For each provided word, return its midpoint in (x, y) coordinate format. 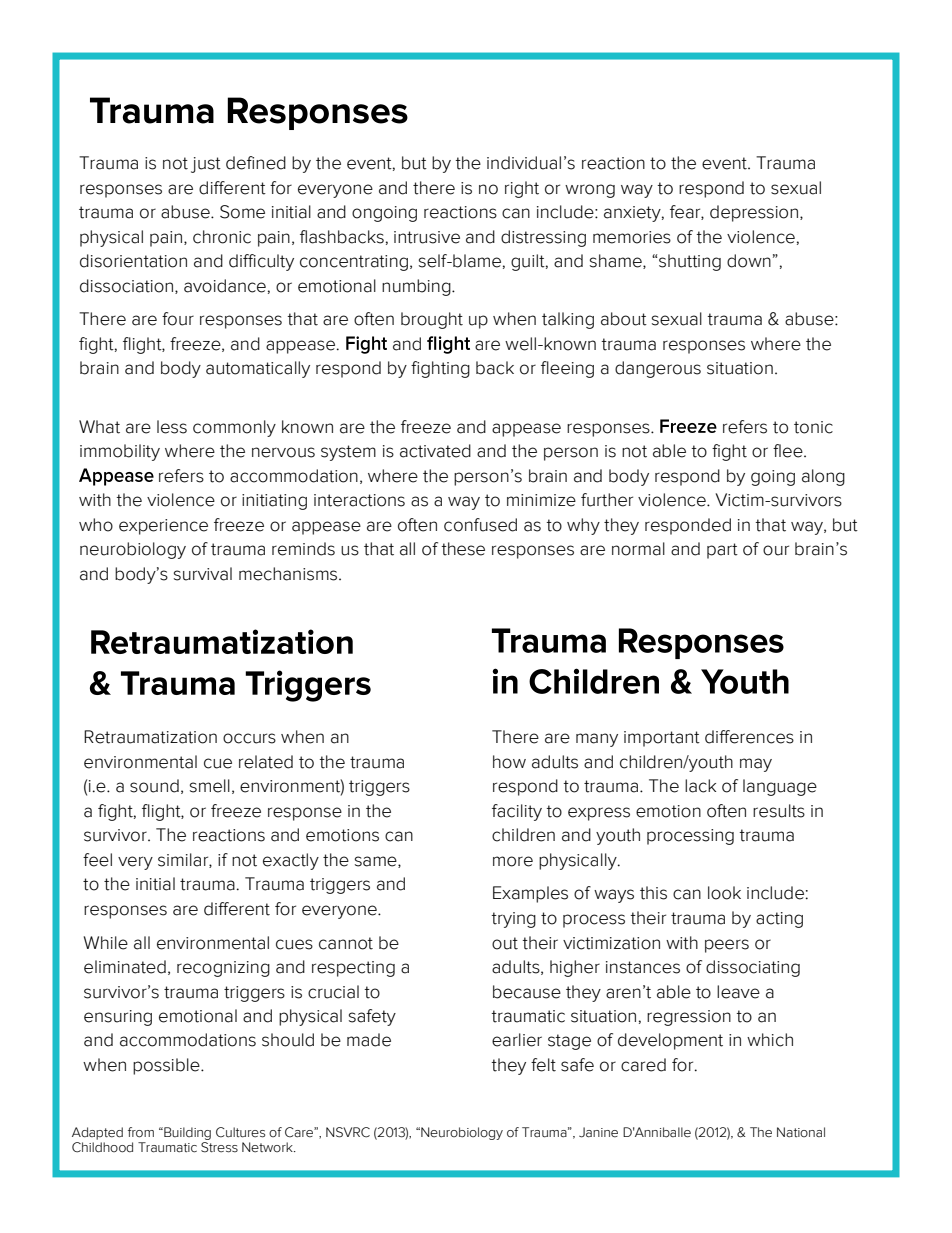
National (801, 1132)
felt (543, 1065)
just (206, 165)
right (522, 189)
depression (755, 213)
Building (186, 1133)
